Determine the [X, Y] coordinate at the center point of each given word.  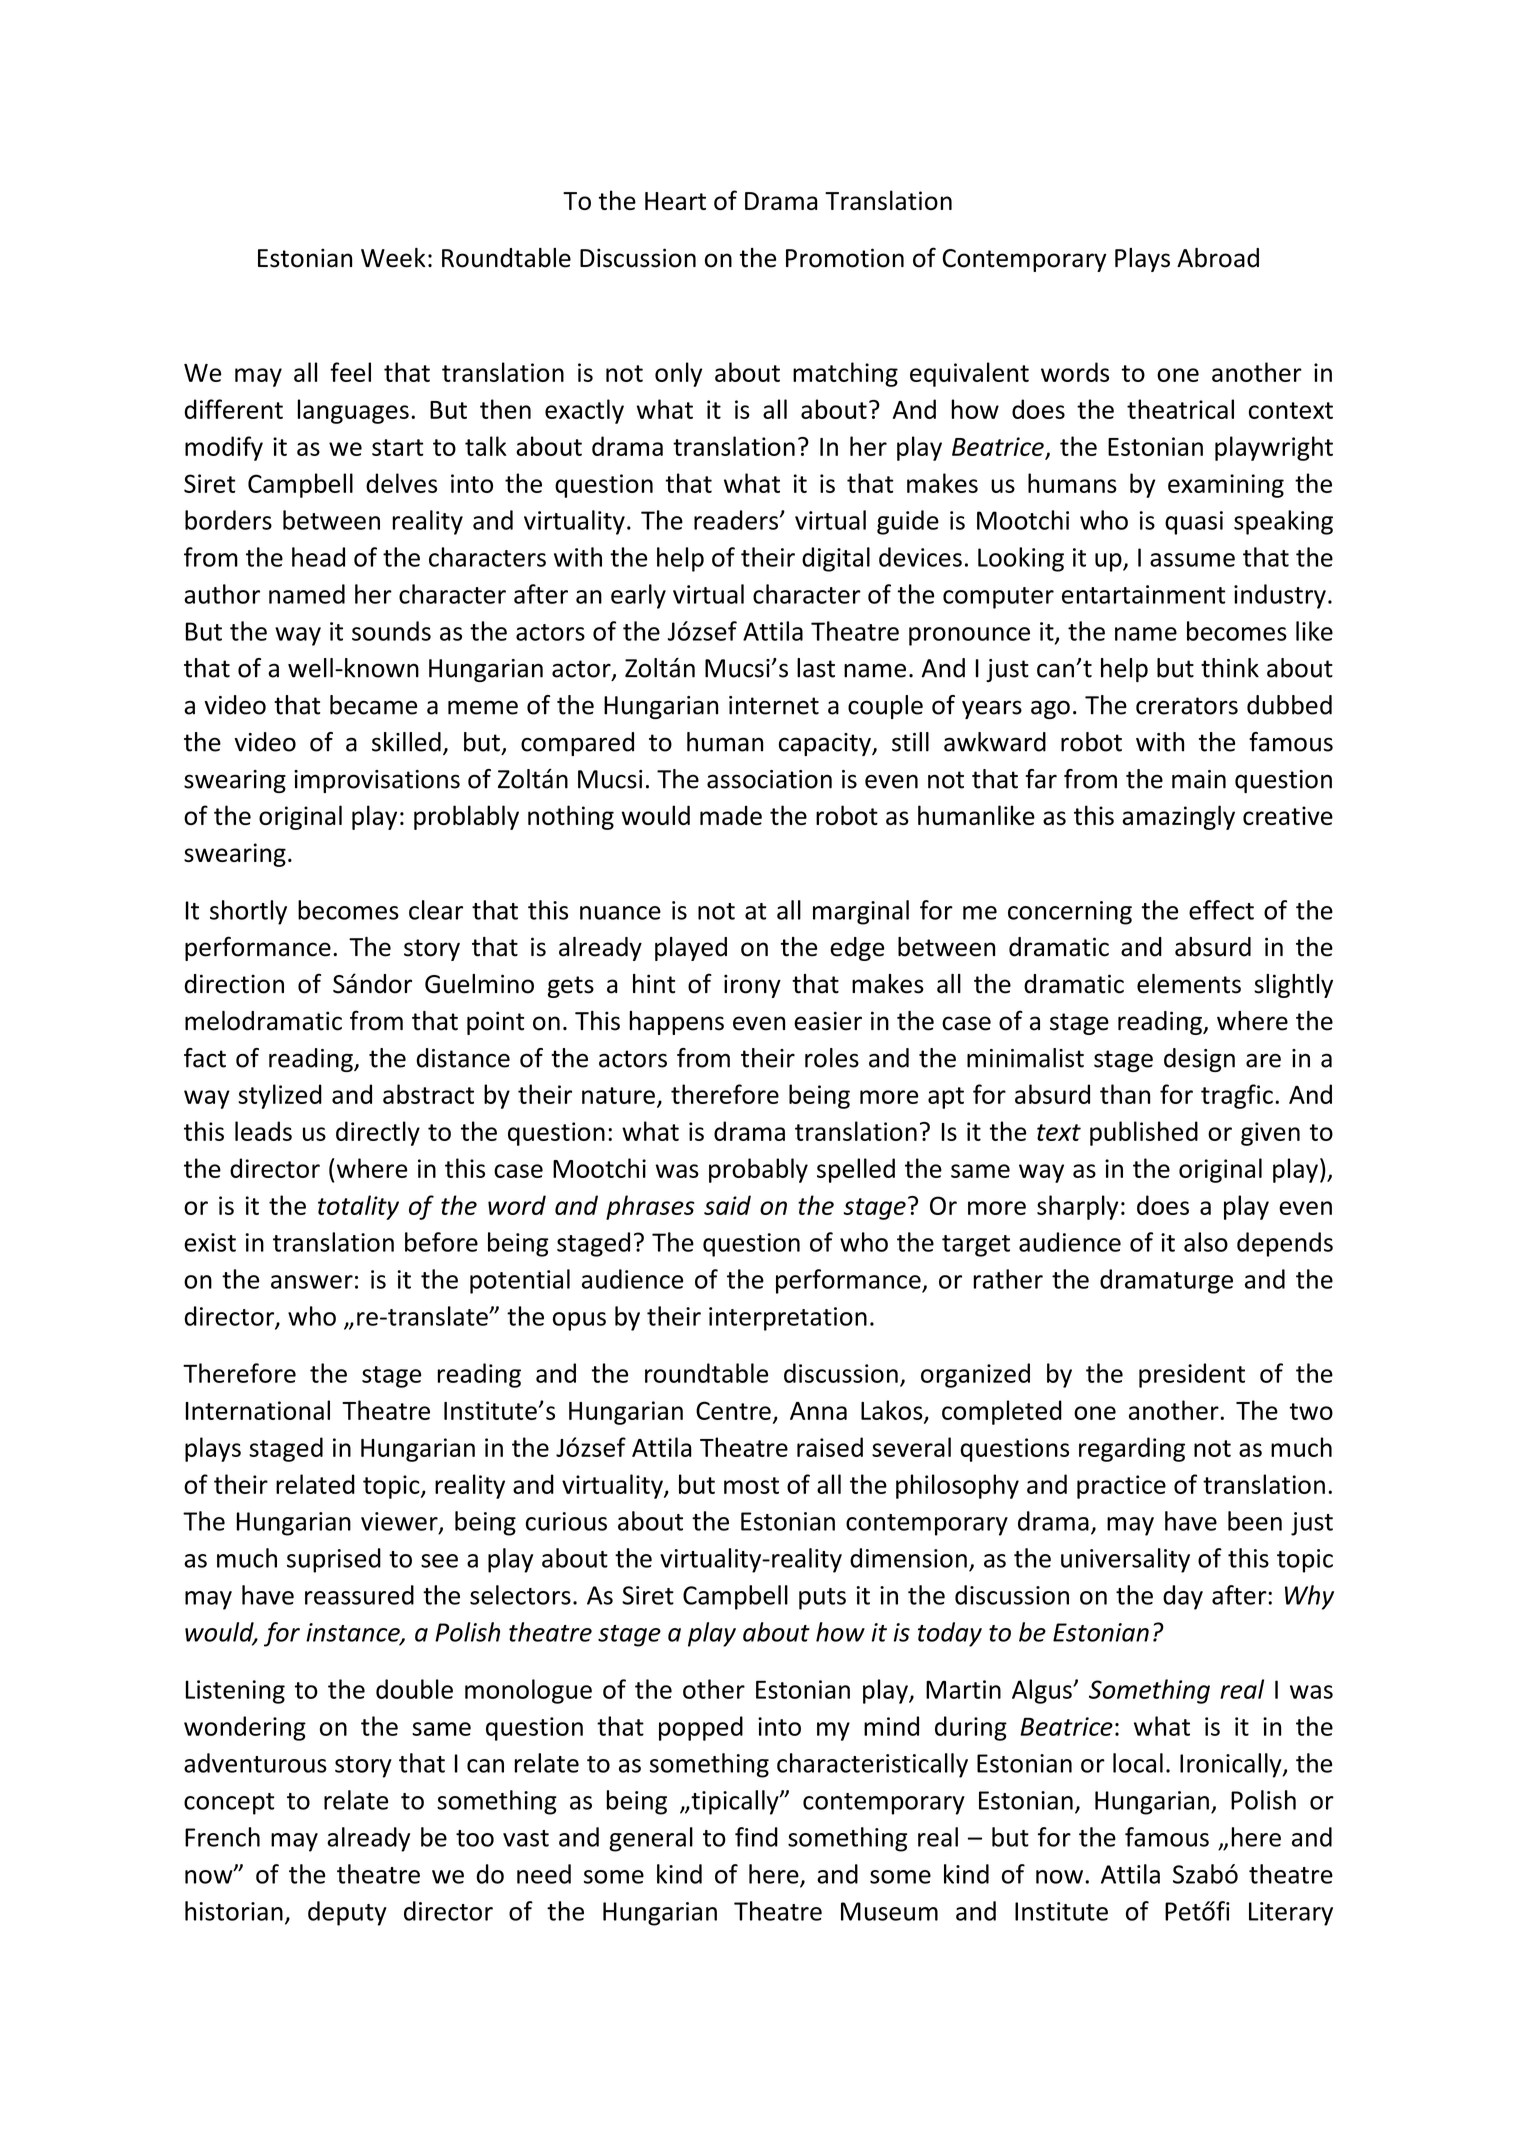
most [751, 1485]
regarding [1132, 1449]
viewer [400, 1522]
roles [832, 1058]
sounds [391, 631]
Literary [1291, 1914]
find [756, 1837]
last [816, 668]
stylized [280, 1096]
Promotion [845, 258]
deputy [347, 1913]
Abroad [1218, 258]
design [1199, 1060]
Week [393, 258]
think [1230, 668]
